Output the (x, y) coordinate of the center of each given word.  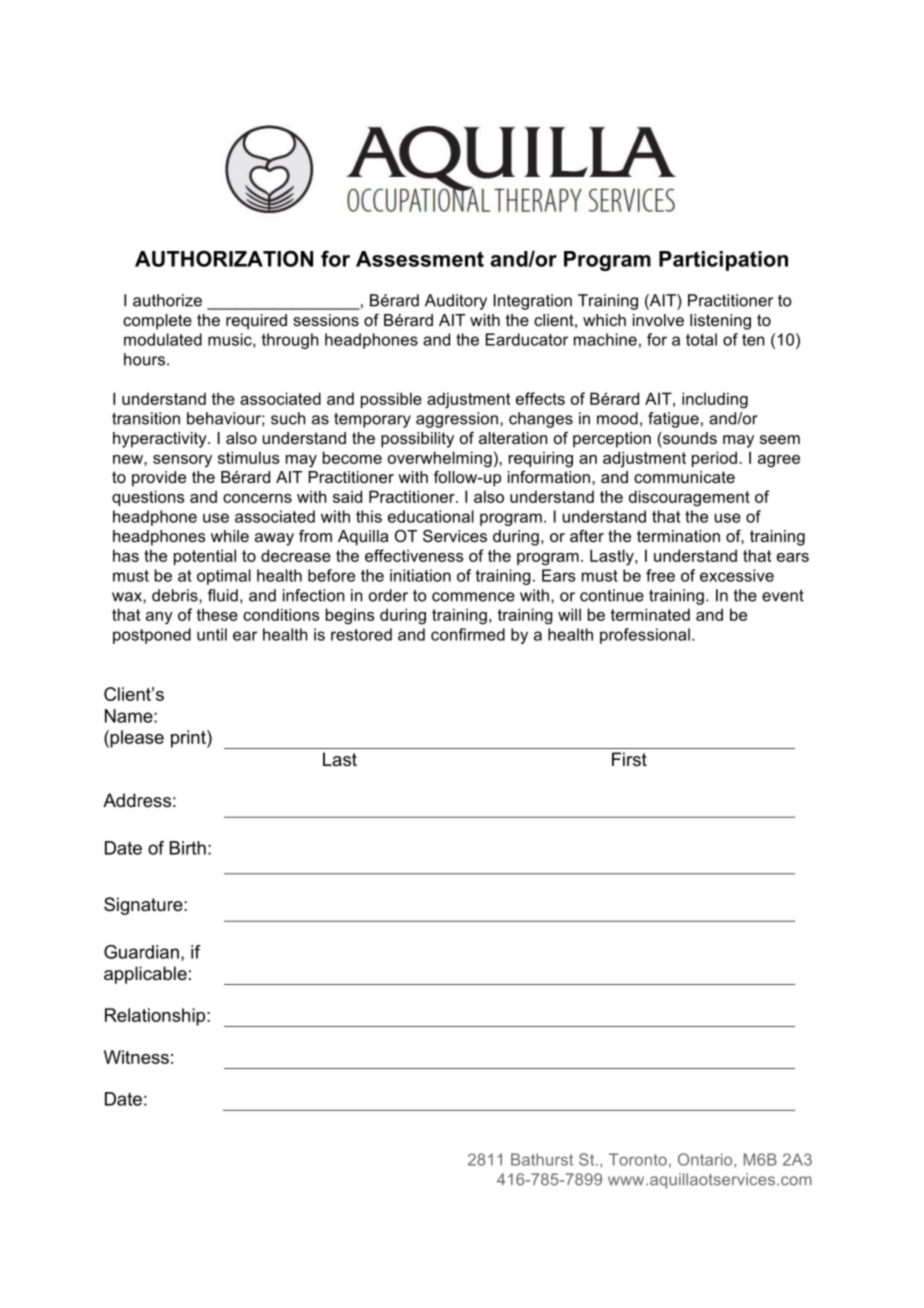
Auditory (456, 302)
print (189, 739)
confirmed (468, 634)
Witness (136, 1057)
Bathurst (542, 1159)
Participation (723, 261)
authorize (167, 300)
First (629, 759)
